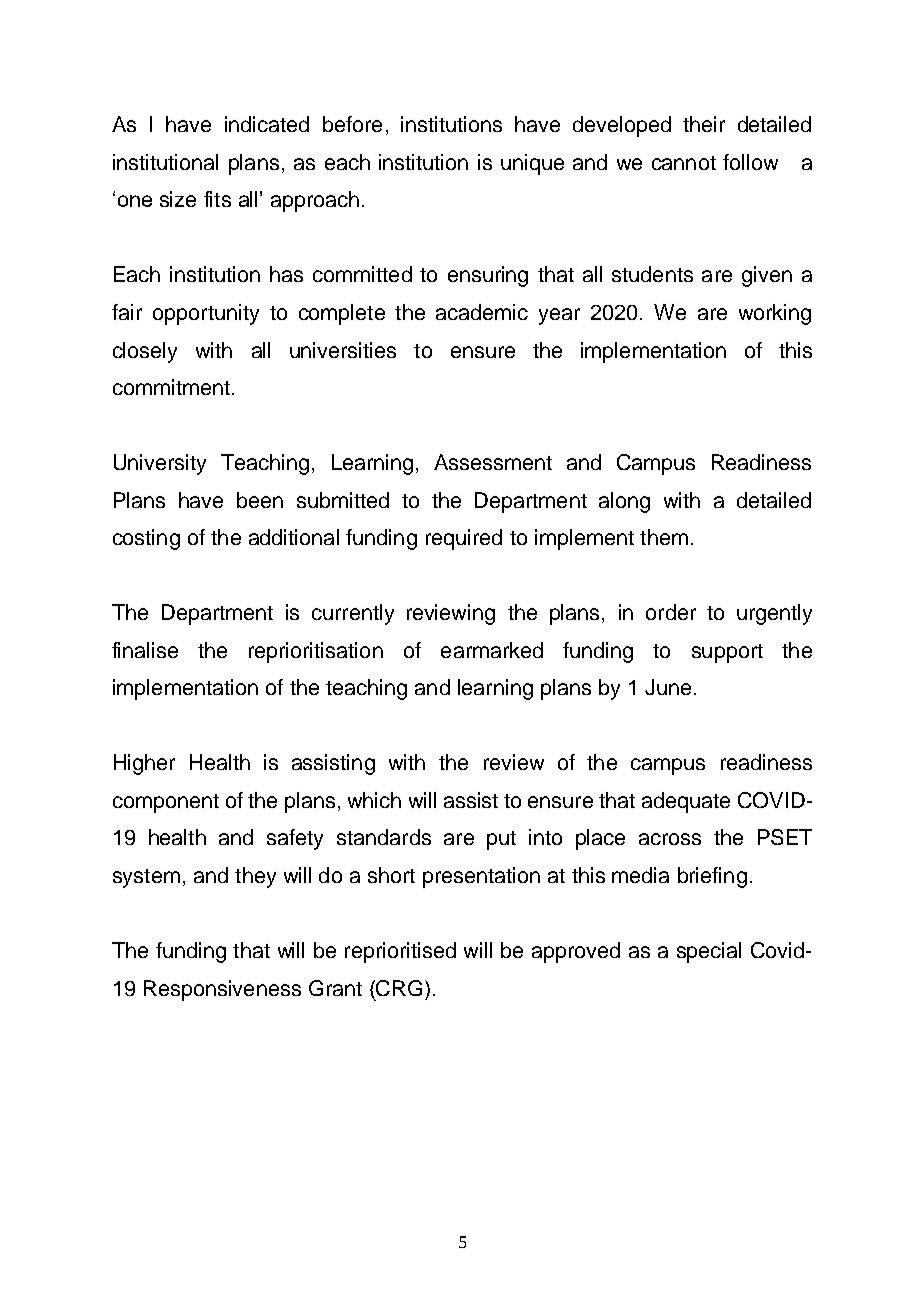 This screenshot has height=1308, width=924. What do you see at coordinates (532, 164) in the screenshot?
I see `unique` at bounding box center [532, 164].
